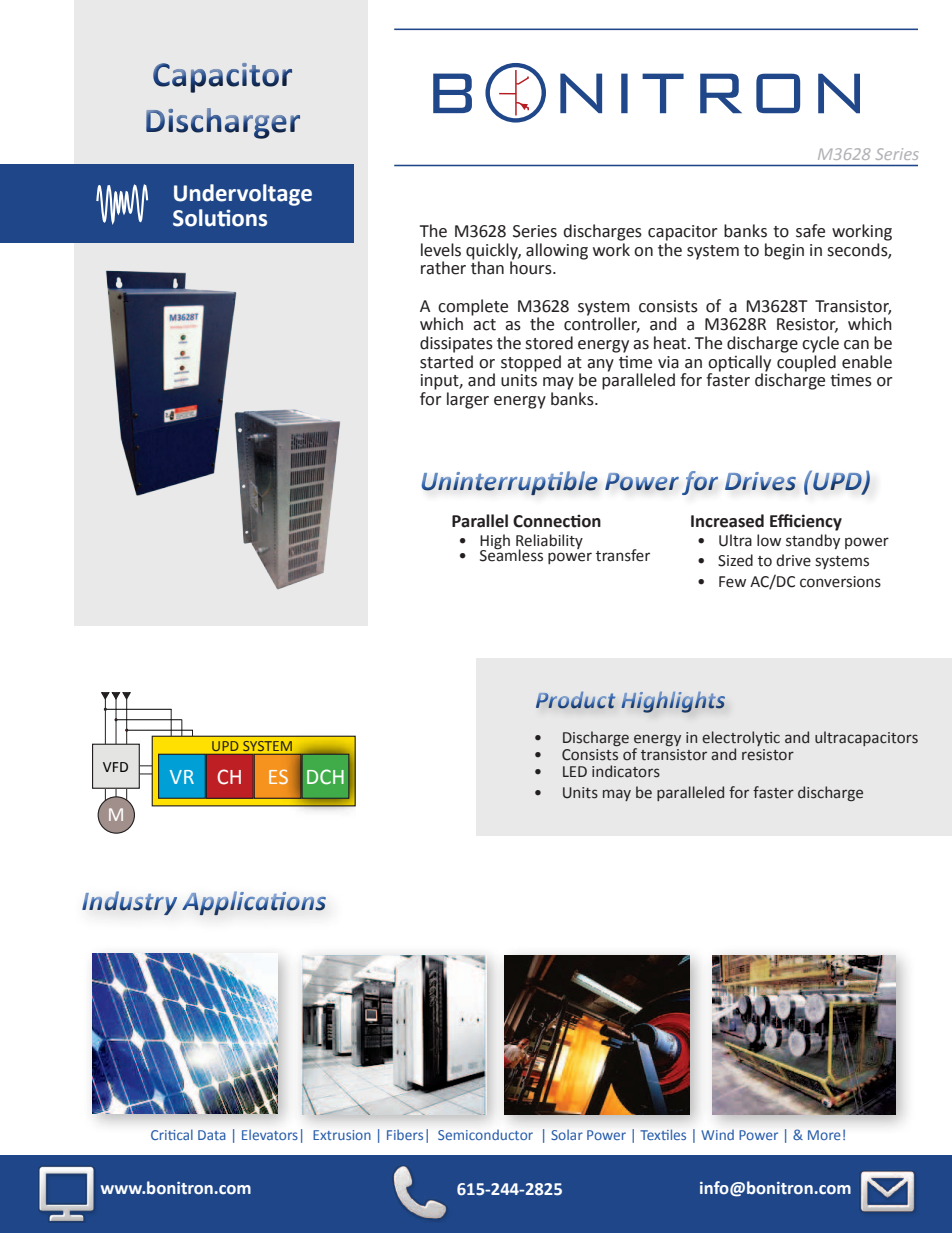 The width and height of the image is (952, 1233). Describe the element at coordinates (784, 251) in the image. I see `begin` at that location.
